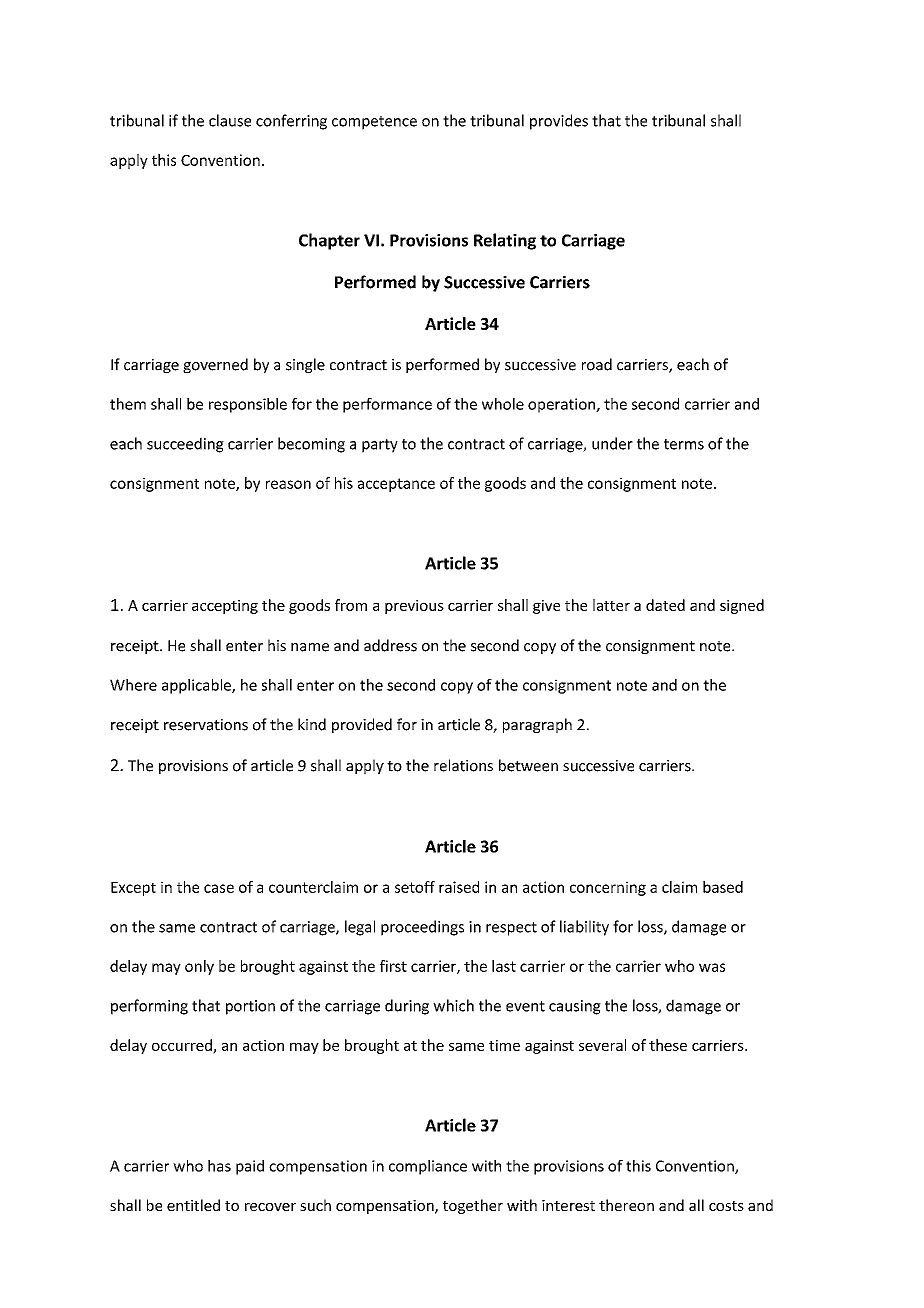 This screenshot has height=1308, width=924. I want to click on competence, so click(374, 123).
